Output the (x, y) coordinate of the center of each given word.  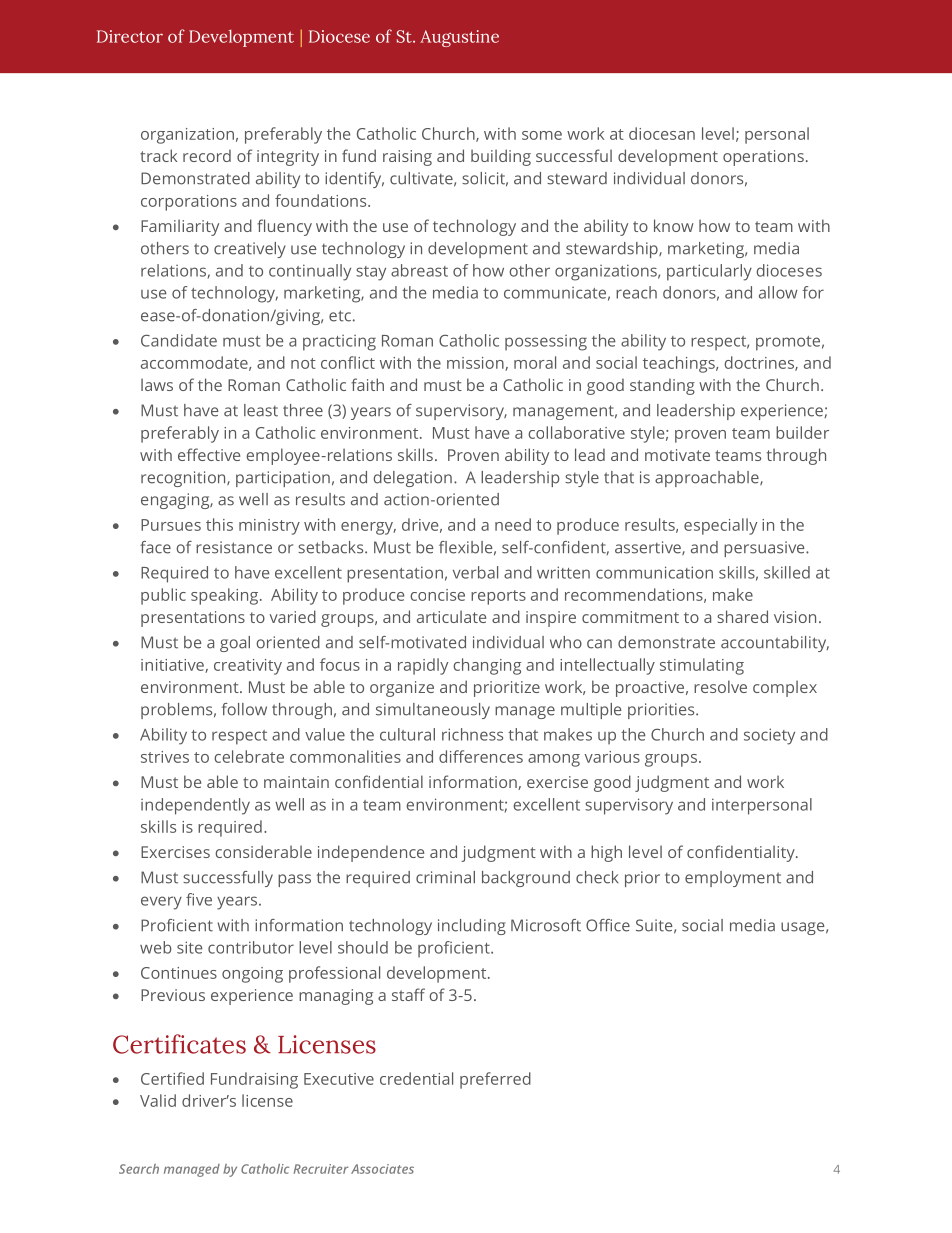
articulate (451, 616)
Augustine (459, 38)
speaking (226, 596)
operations (763, 158)
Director (130, 36)
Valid (158, 1100)
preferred (495, 1080)
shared (742, 616)
